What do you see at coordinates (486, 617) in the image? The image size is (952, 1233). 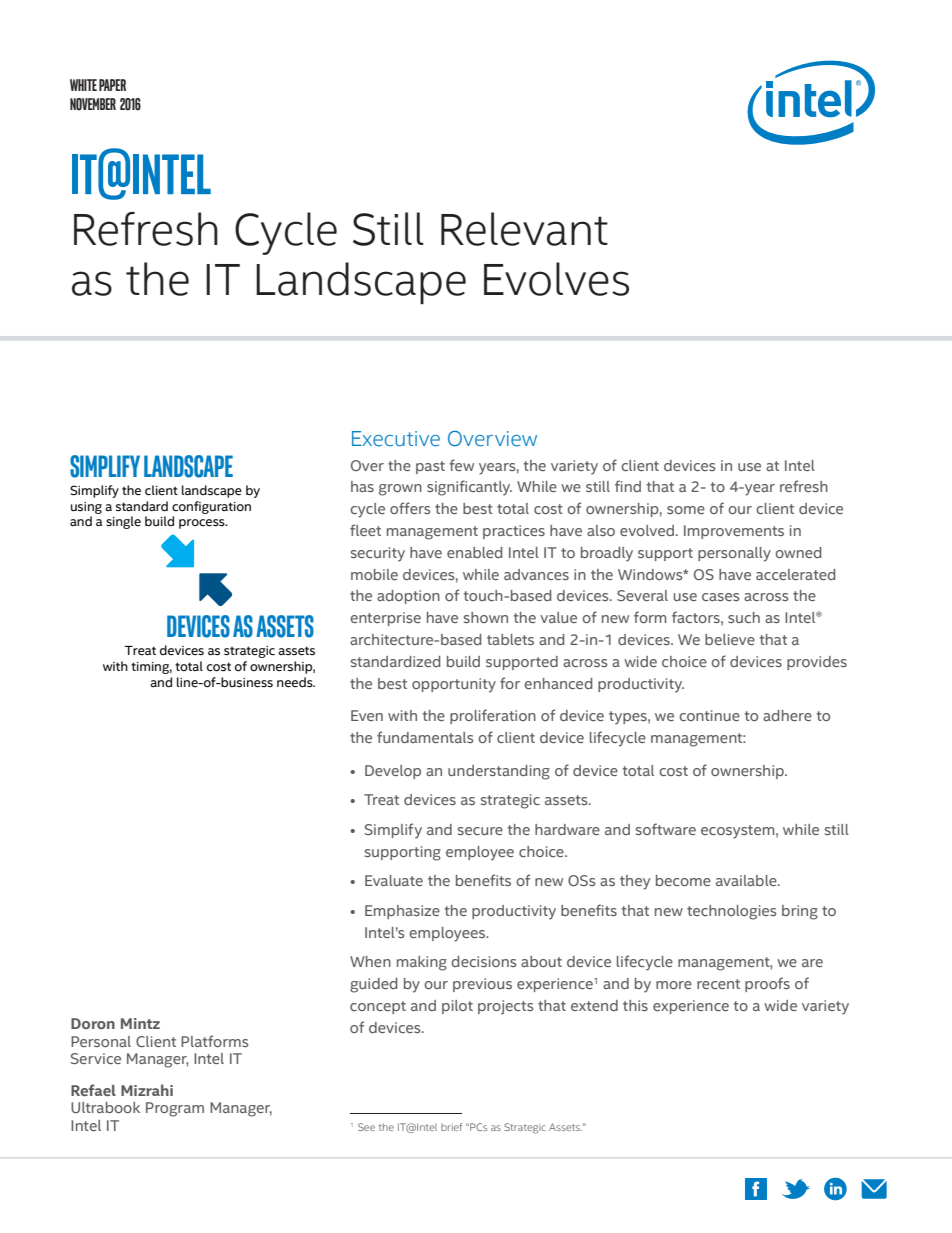 I see `shown` at bounding box center [486, 617].
